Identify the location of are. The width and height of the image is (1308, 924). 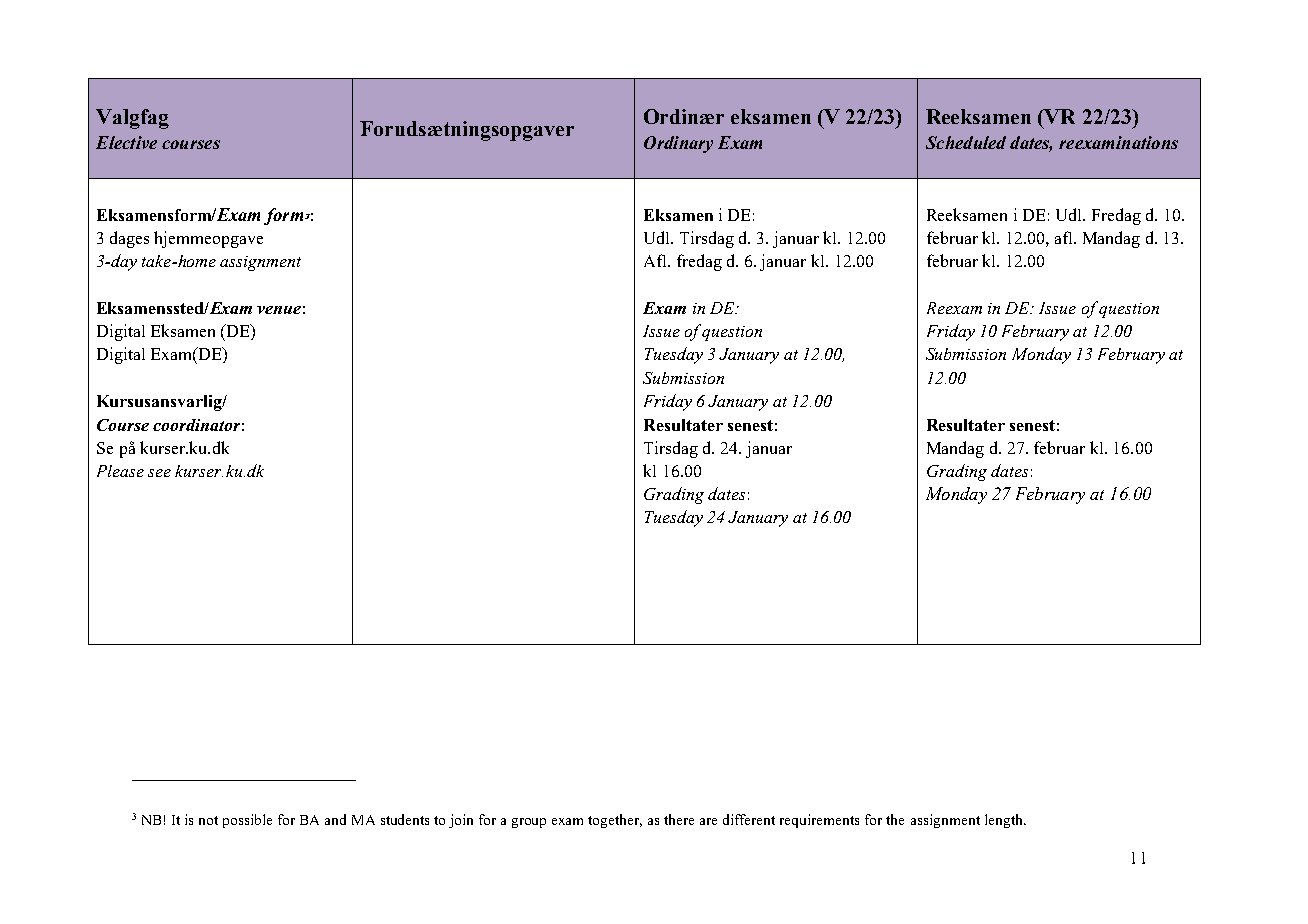
(708, 821).
